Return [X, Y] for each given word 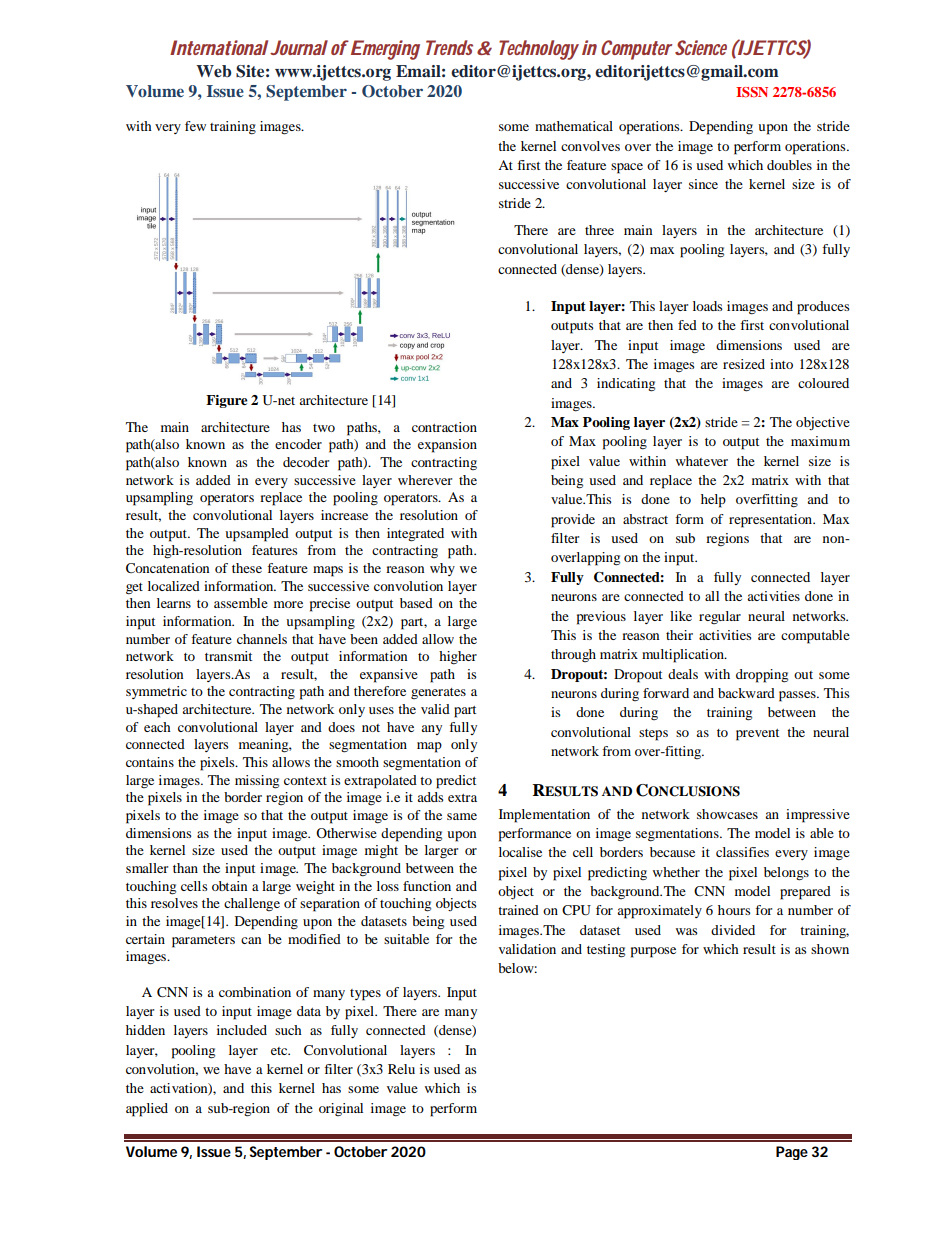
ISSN [752, 92]
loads [708, 306]
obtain [229, 886]
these [247, 568]
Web [213, 71]
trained [518, 910]
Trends [449, 47]
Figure [227, 401]
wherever [425, 480]
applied [147, 1110]
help [713, 501]
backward [746, 693]
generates [438, 693]
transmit [228, 656]
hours [734, 910]
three [599, 230]
